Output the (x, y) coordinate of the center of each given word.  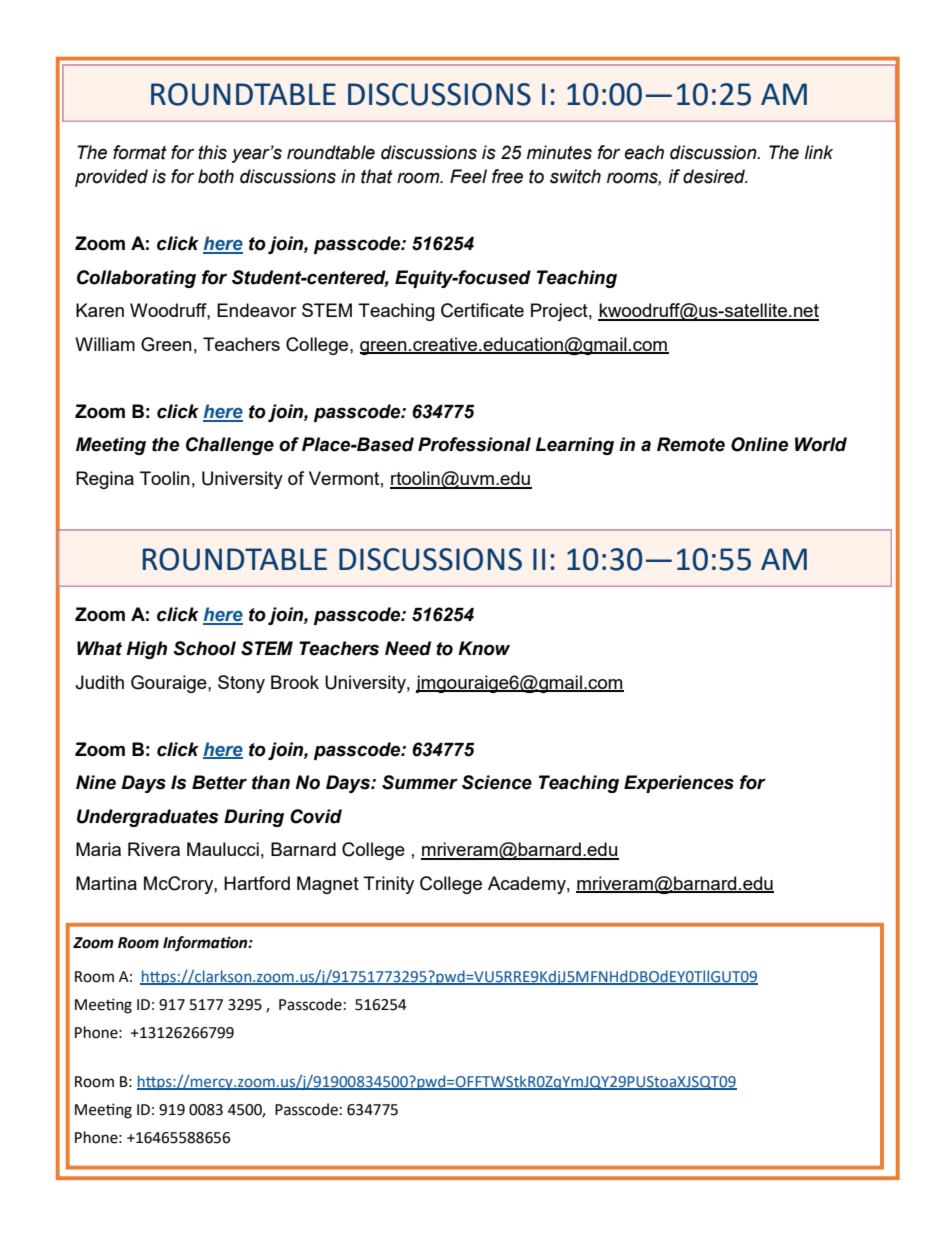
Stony (241, 684)
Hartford (257, 883)
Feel (468, 176)
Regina (105, 480)
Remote (691, 444)
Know (484, 648)
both (216, 176)
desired (715, 176)
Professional (474, 444)
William (105, 344)
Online (759, 444)
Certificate (482, 310)
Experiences (679, 784)
